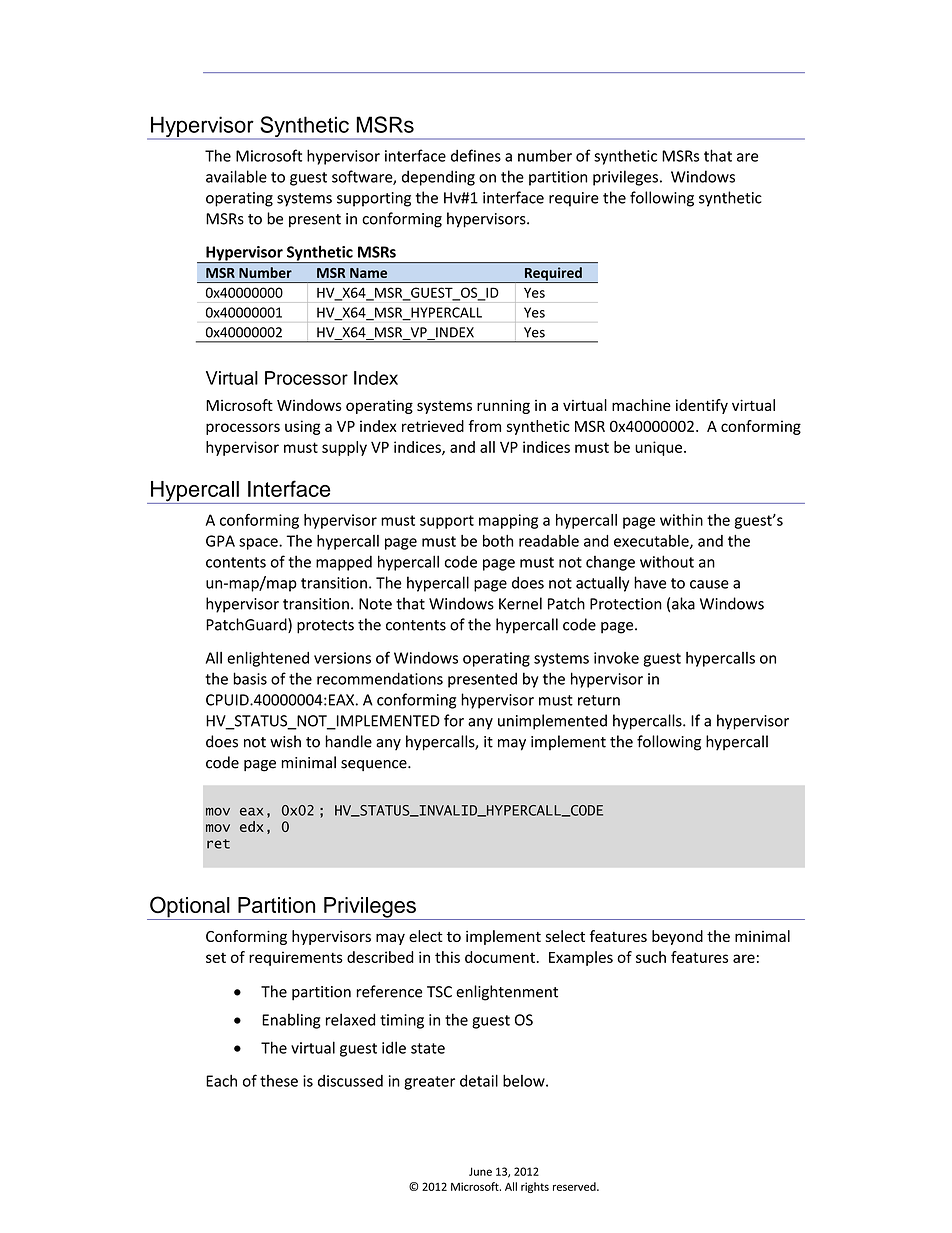 The height and width of the image is (1233, 952). Describe the element at coordinates (236, 176) in the image. I see `available` at that location.
